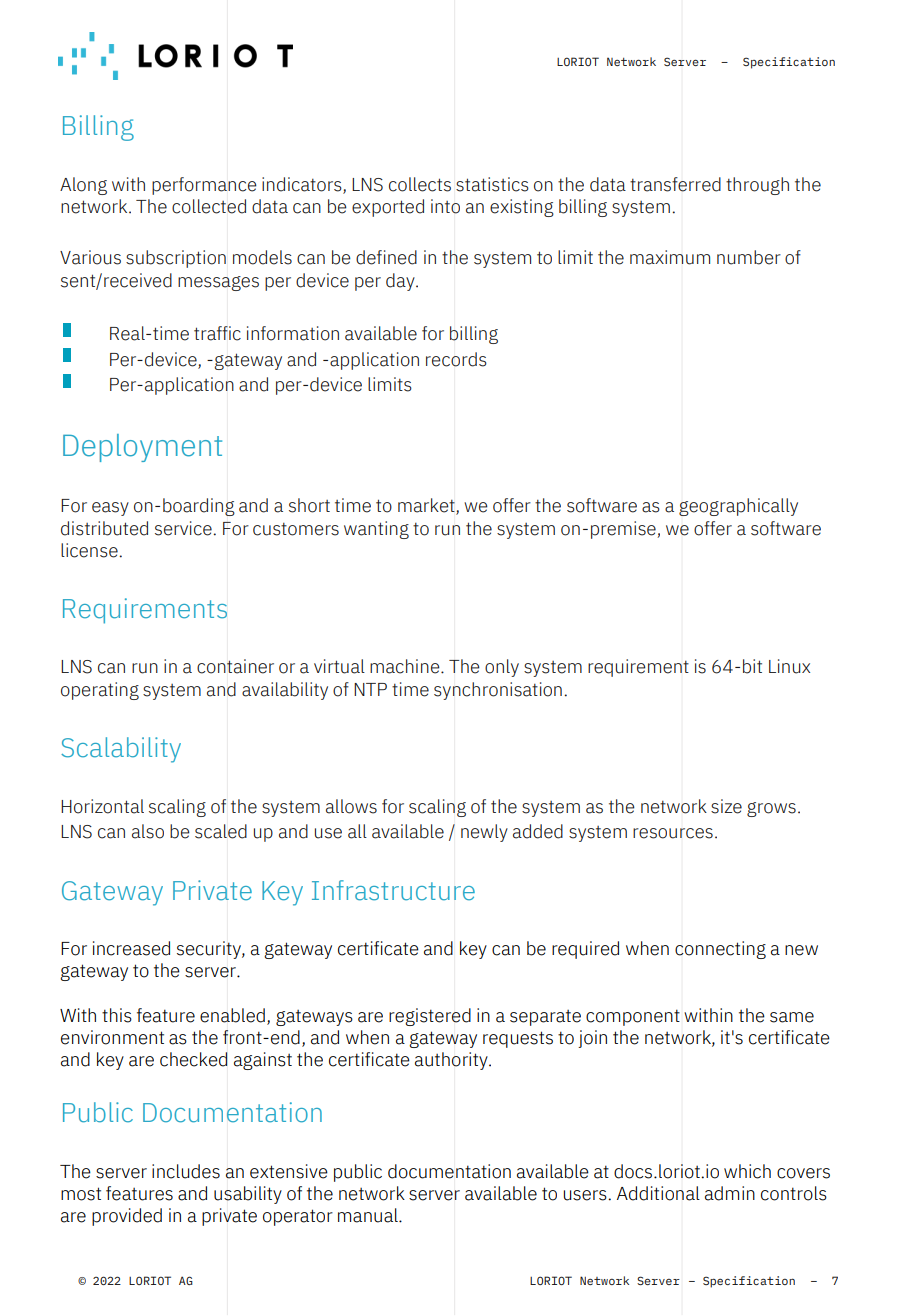 The height and width of the screenshot is (1316, 911). What do you see at coordinates (100, 691) in the screenshot?
I see `operating` at bounding box center [100, 691].
